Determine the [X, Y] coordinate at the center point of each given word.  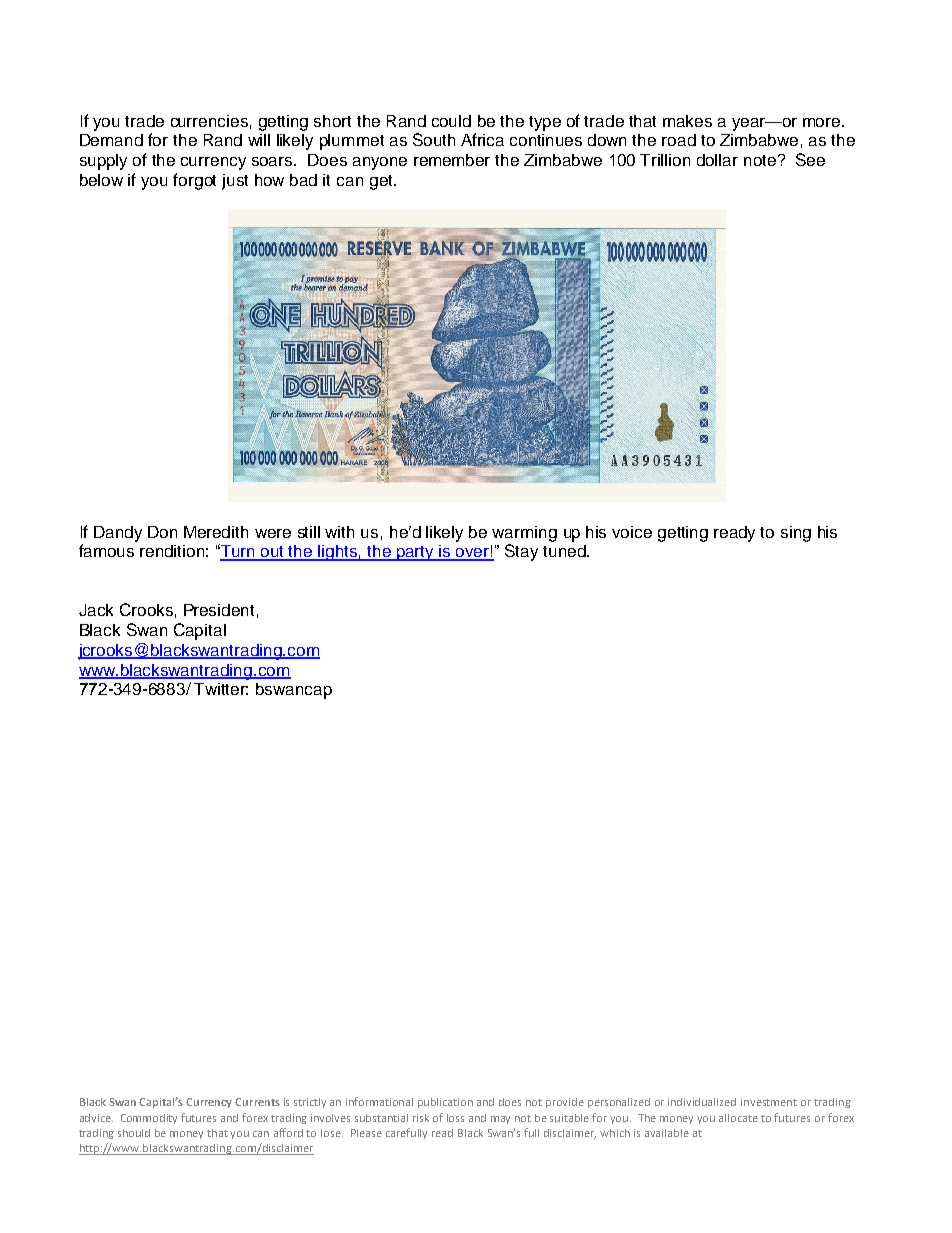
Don [162, 532]
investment [769, 1102]
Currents [257, 1102]
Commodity [149, 1119]
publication [445, 1103]
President [219, 610]
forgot [194, 181]
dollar [717, 160]
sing [796, 534]
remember [452, 160]
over [472, 554]
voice [632, 532]
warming [524, 534]
